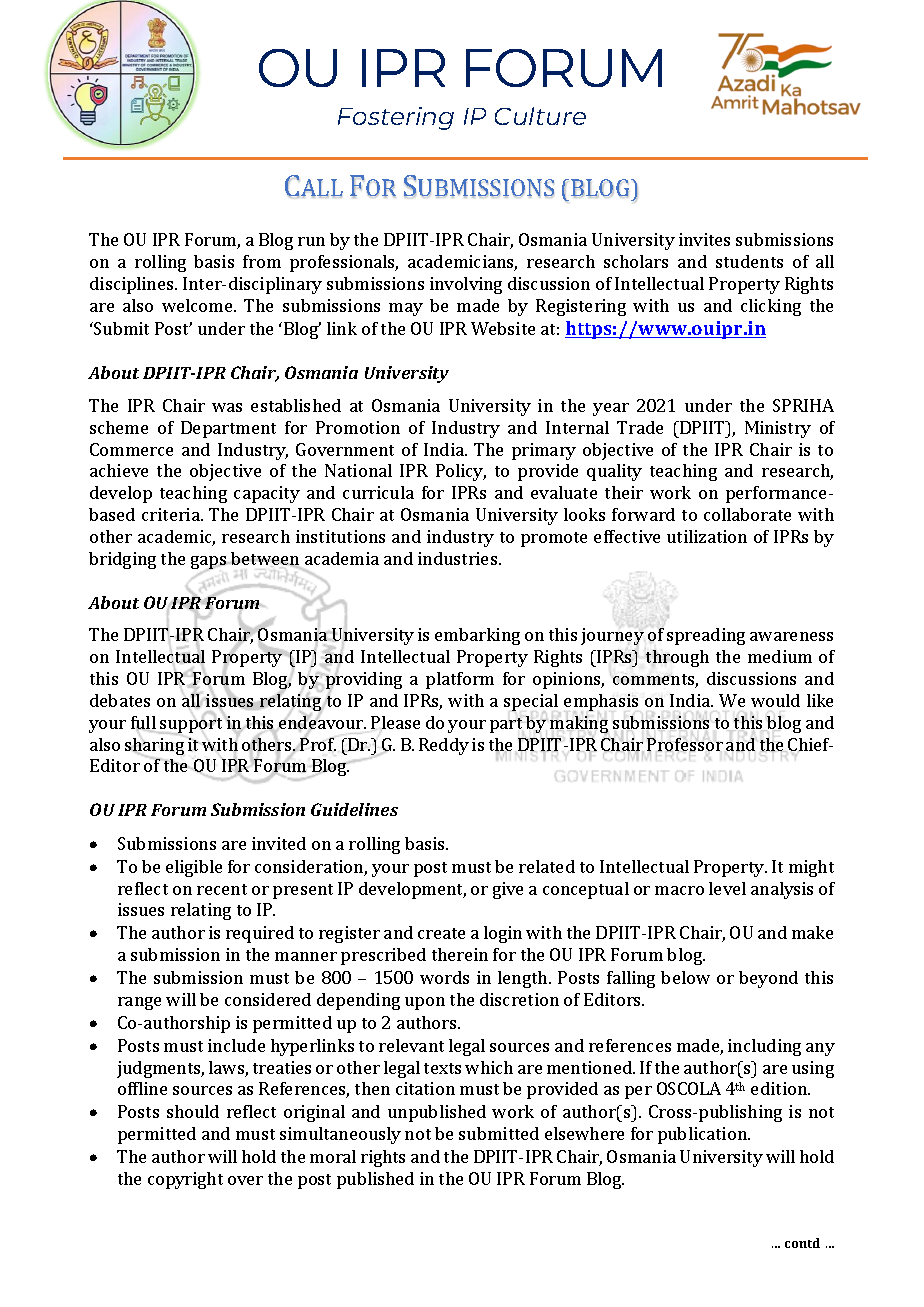  Describe the element at coordinates (508, 890) in the screenshot. I see `give` at that location.
